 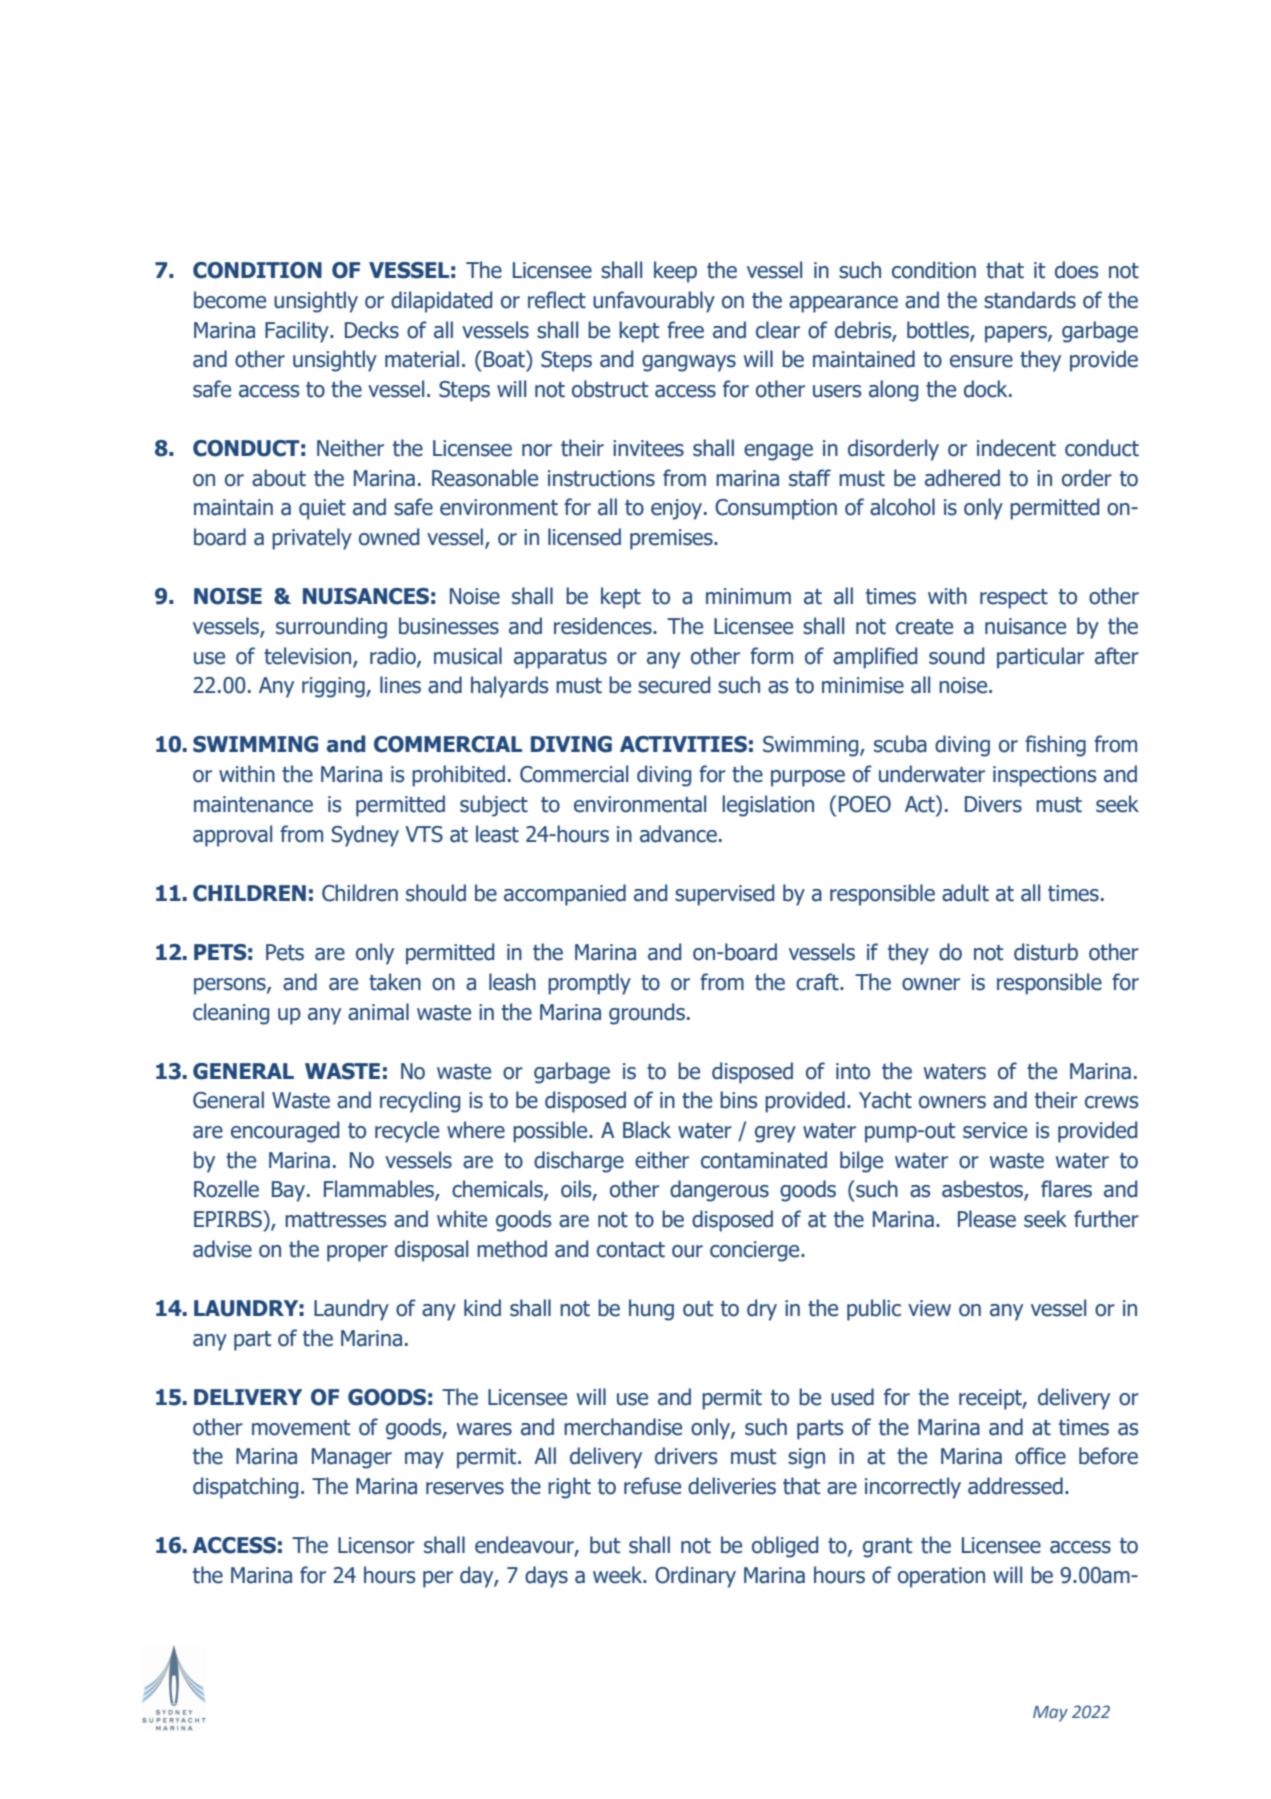 I want to click on standards, so click(x=1030, y=300).
